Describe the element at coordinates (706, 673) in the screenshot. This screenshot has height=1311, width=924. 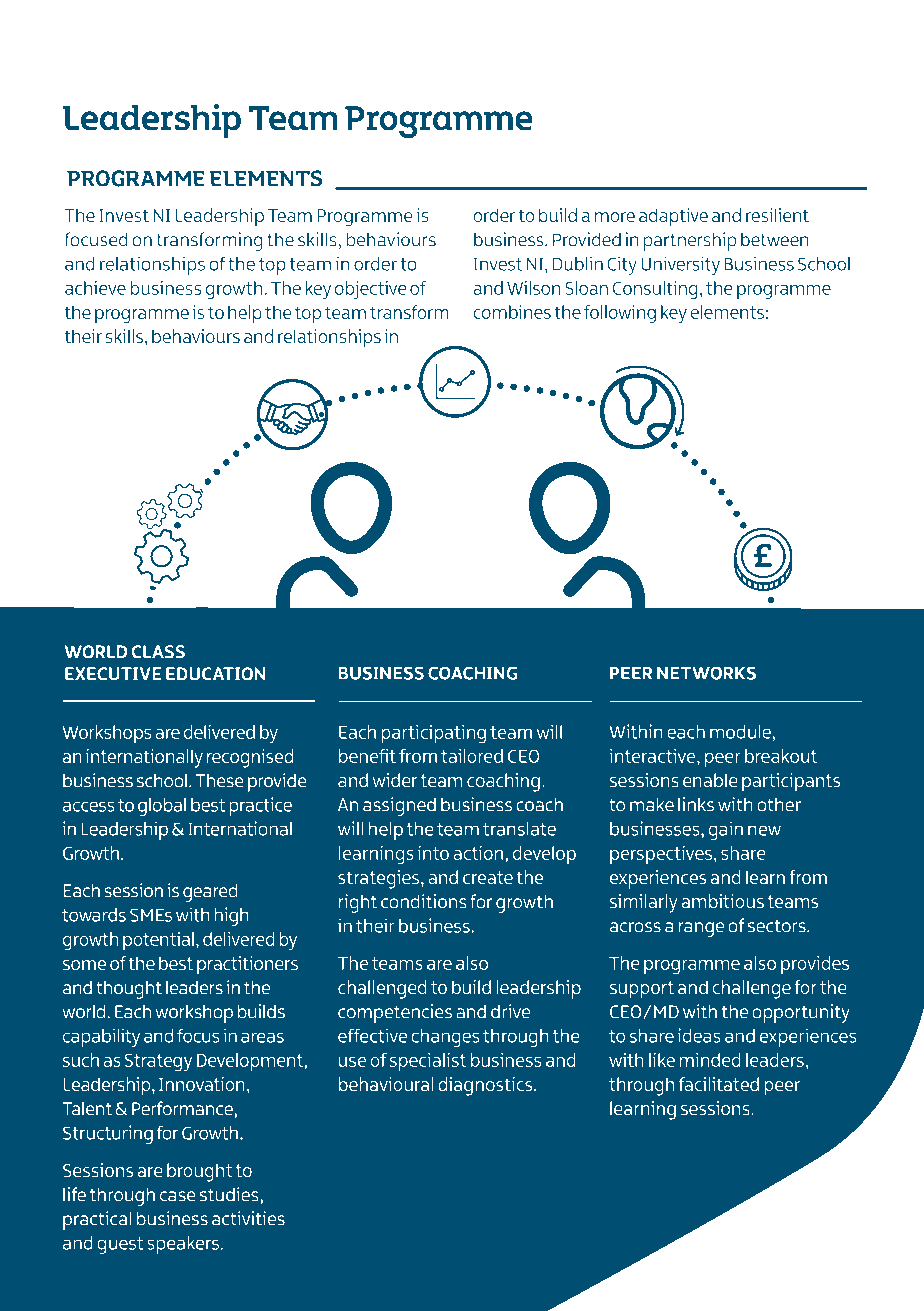
I see `NETWORKS` at that location.
